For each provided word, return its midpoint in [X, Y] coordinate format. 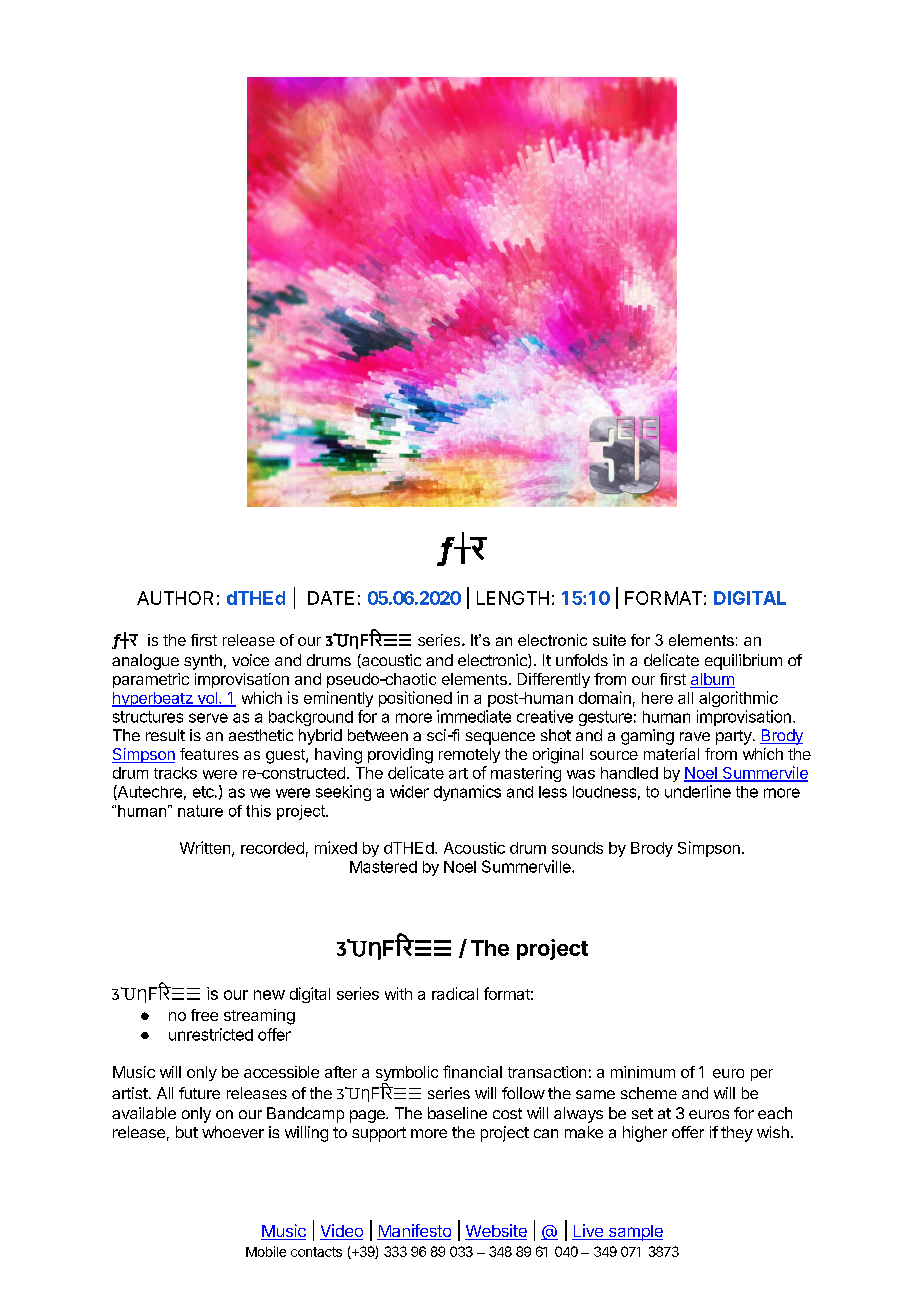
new [269, 995]
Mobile [266, 1251]
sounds [577, 848]
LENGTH [513, 598]
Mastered [383, 867]
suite [609, 640]
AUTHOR [175, 598]
